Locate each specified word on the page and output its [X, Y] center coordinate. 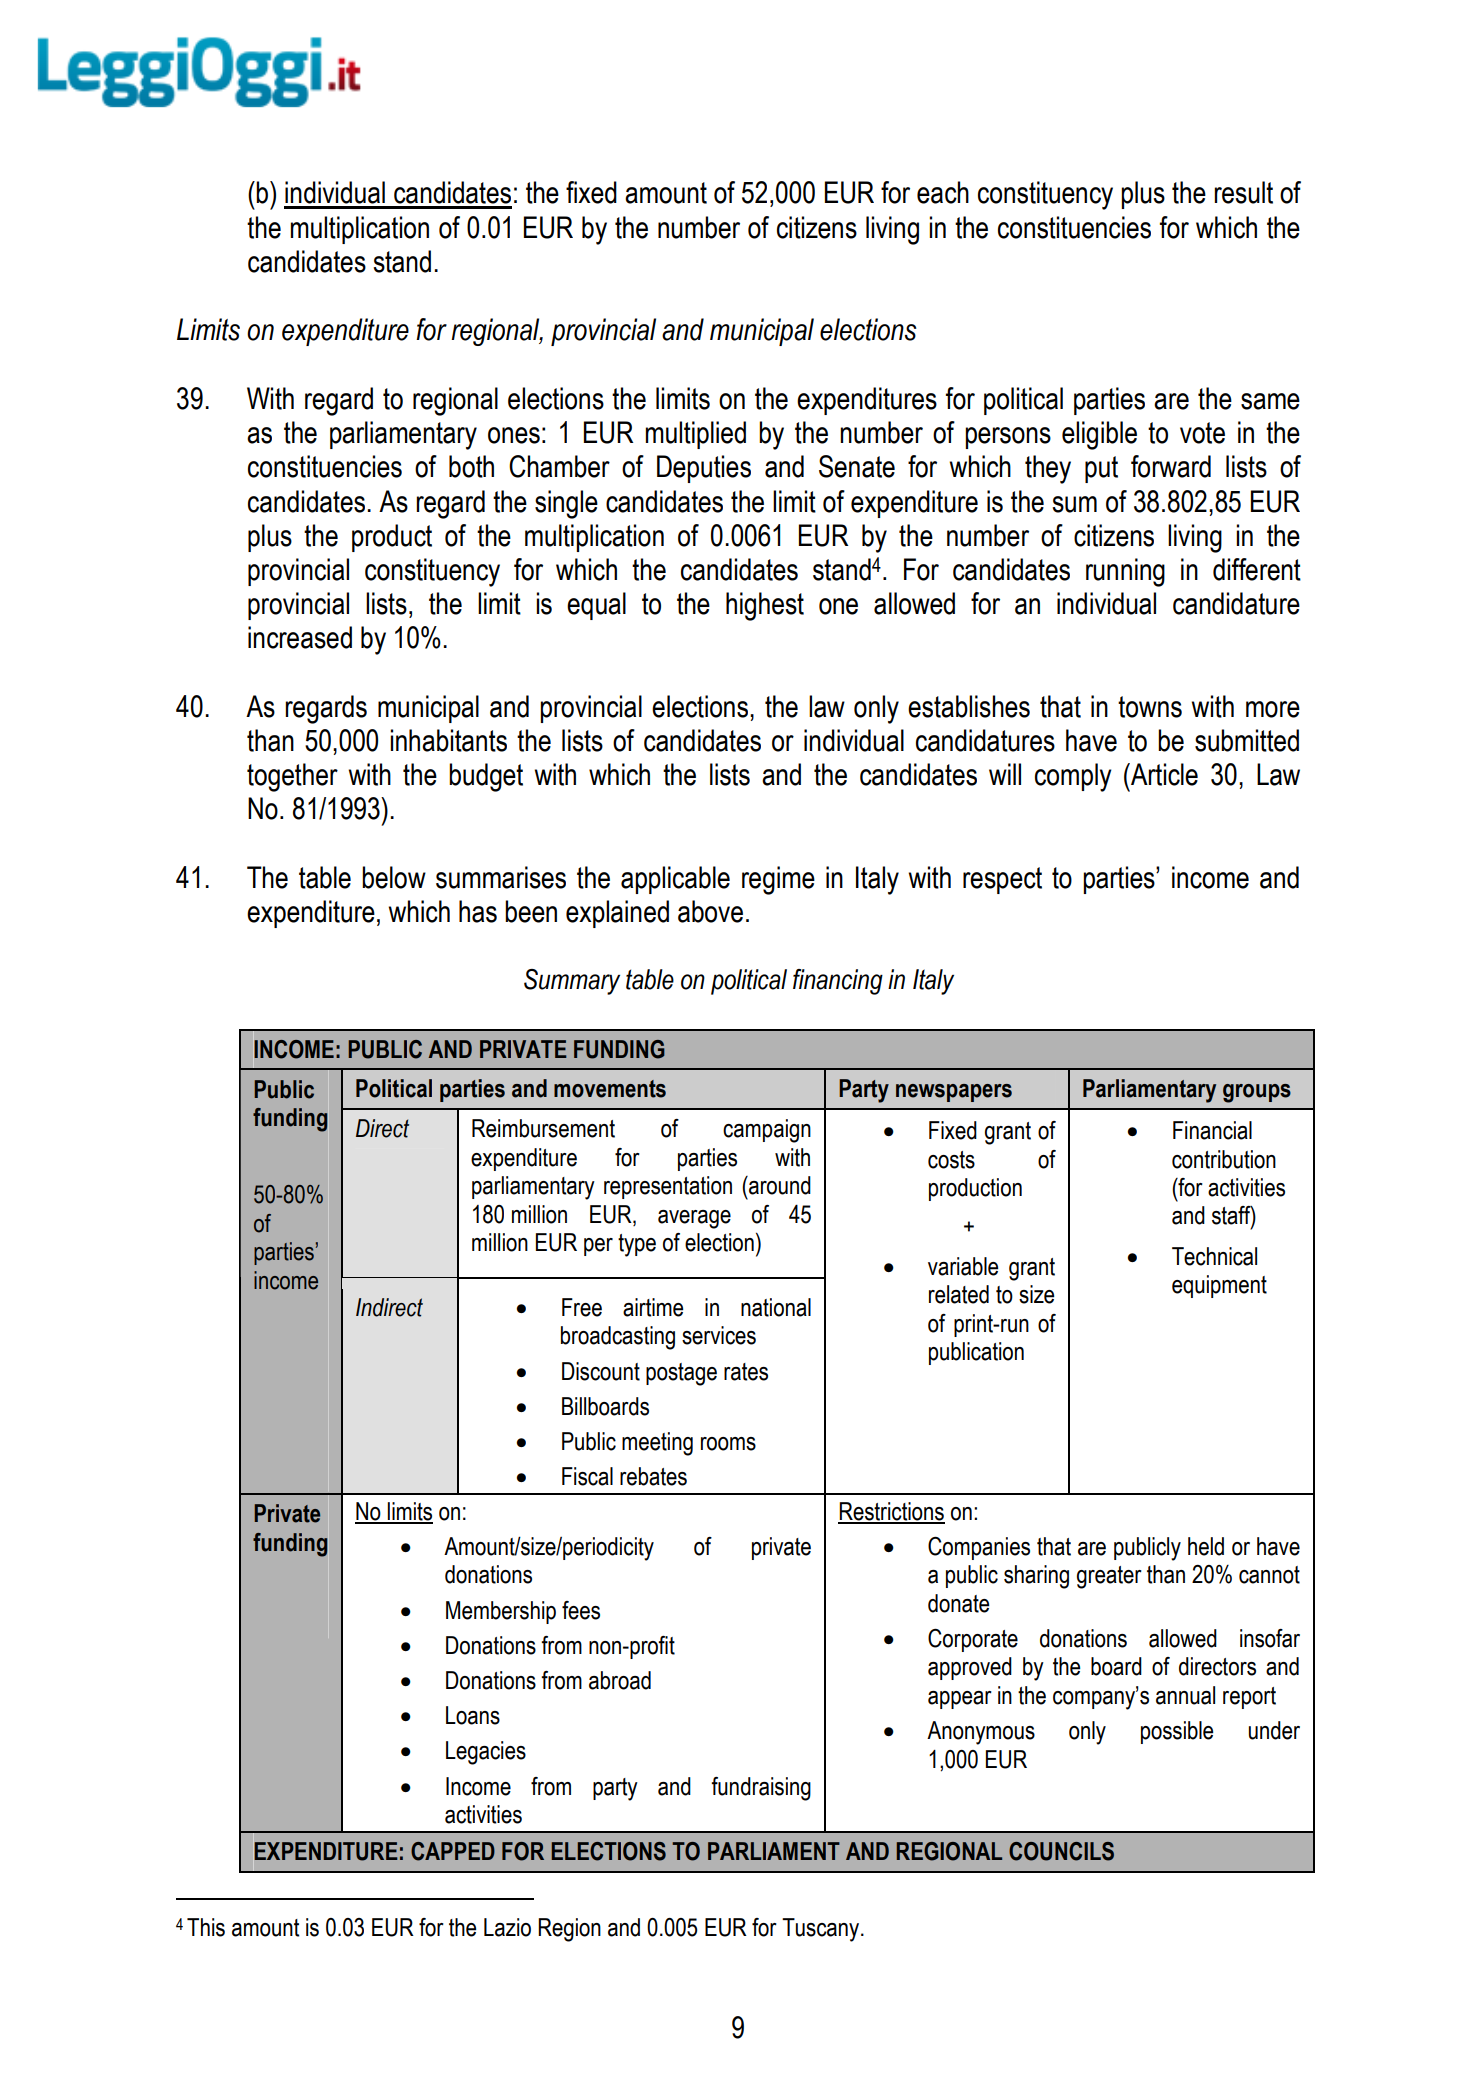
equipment [1219, 1286]
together [292, 777]
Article [1163, 774]
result [1243, 192]
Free [582, 1307]
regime [778, 880]
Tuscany [822, 1930]
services [719, 1335]
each [943, 192]
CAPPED [453, 1851]
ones [514, 435]
